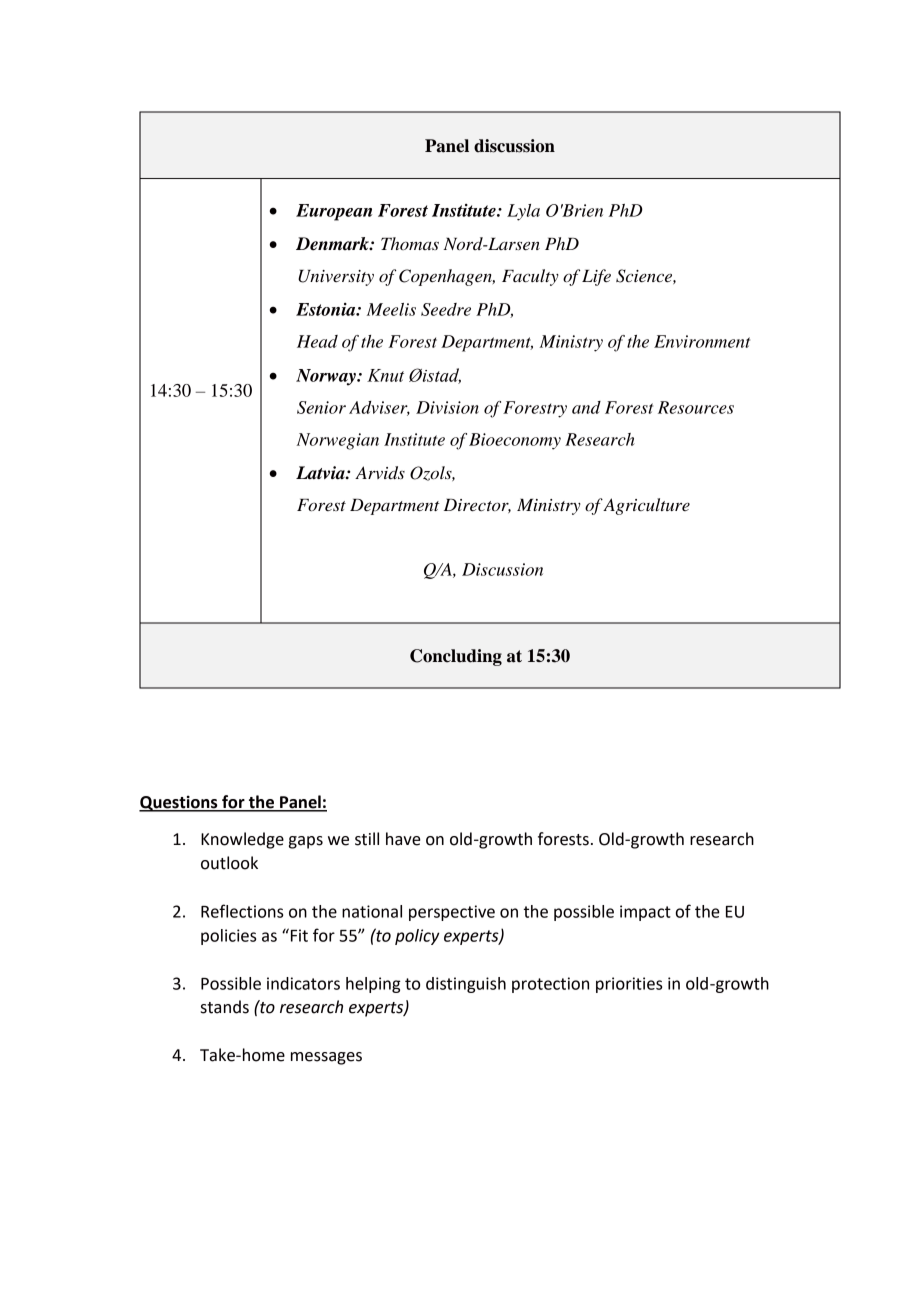 The image size is (924, 1308). What do you see at coordinates (225, 1007) in the page?
I see `stands` at bounding box center [225, 1007].
